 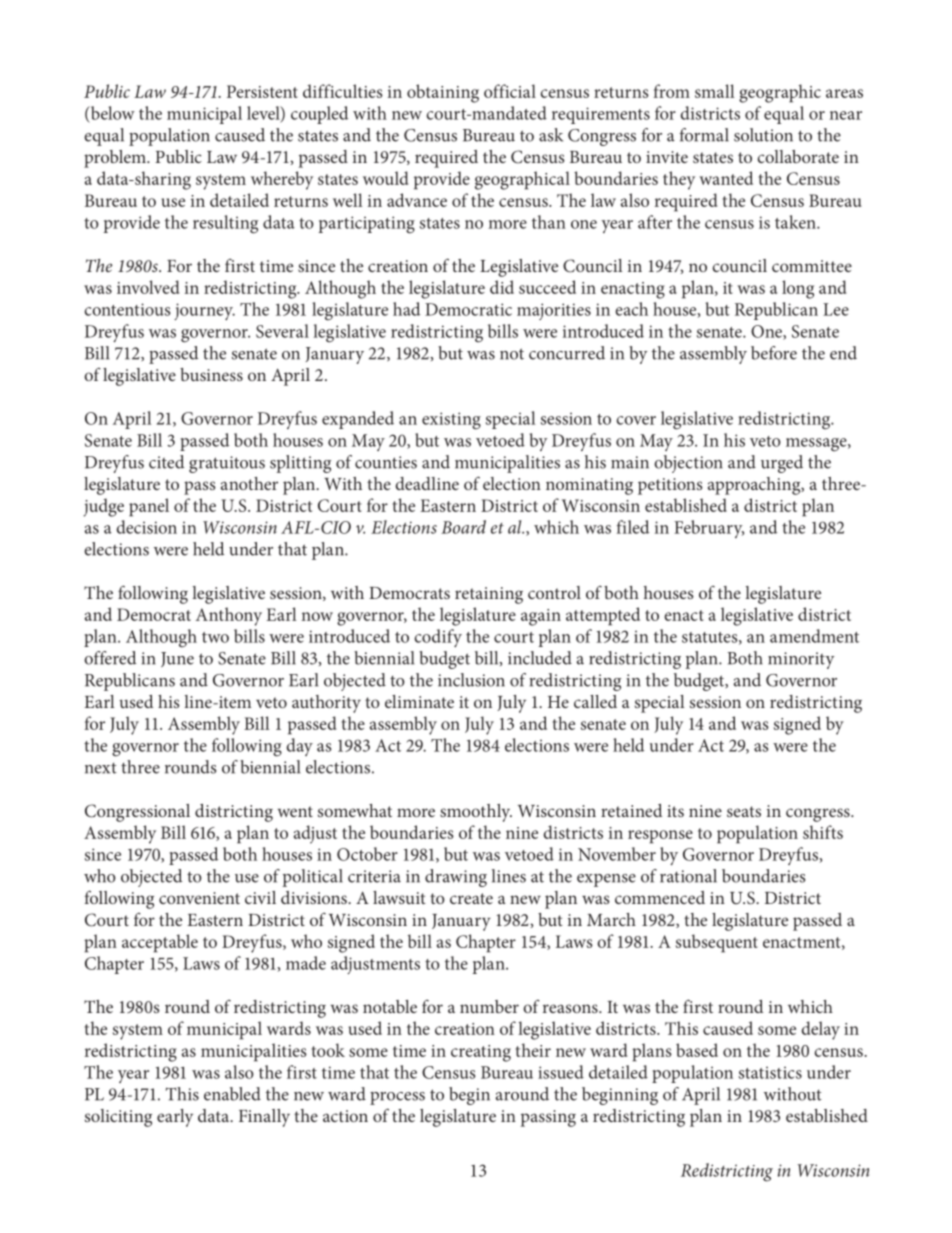 What do you see at coordinates (481, 1053) in the screenshot?
I see `creating` at bounding box center [481, 1053].
